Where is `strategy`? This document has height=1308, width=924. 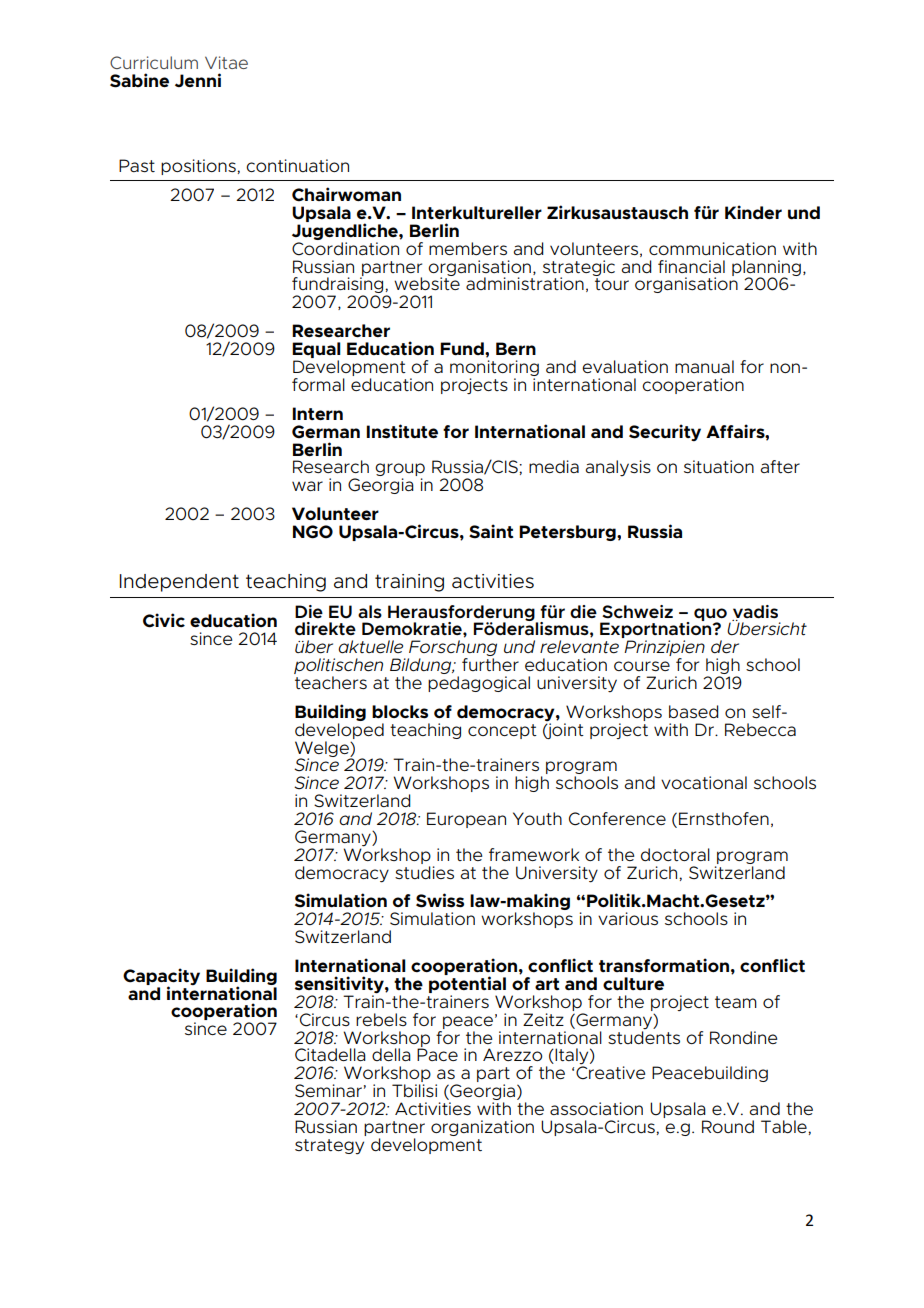 strategy is located at coordinates (329, 1147).
